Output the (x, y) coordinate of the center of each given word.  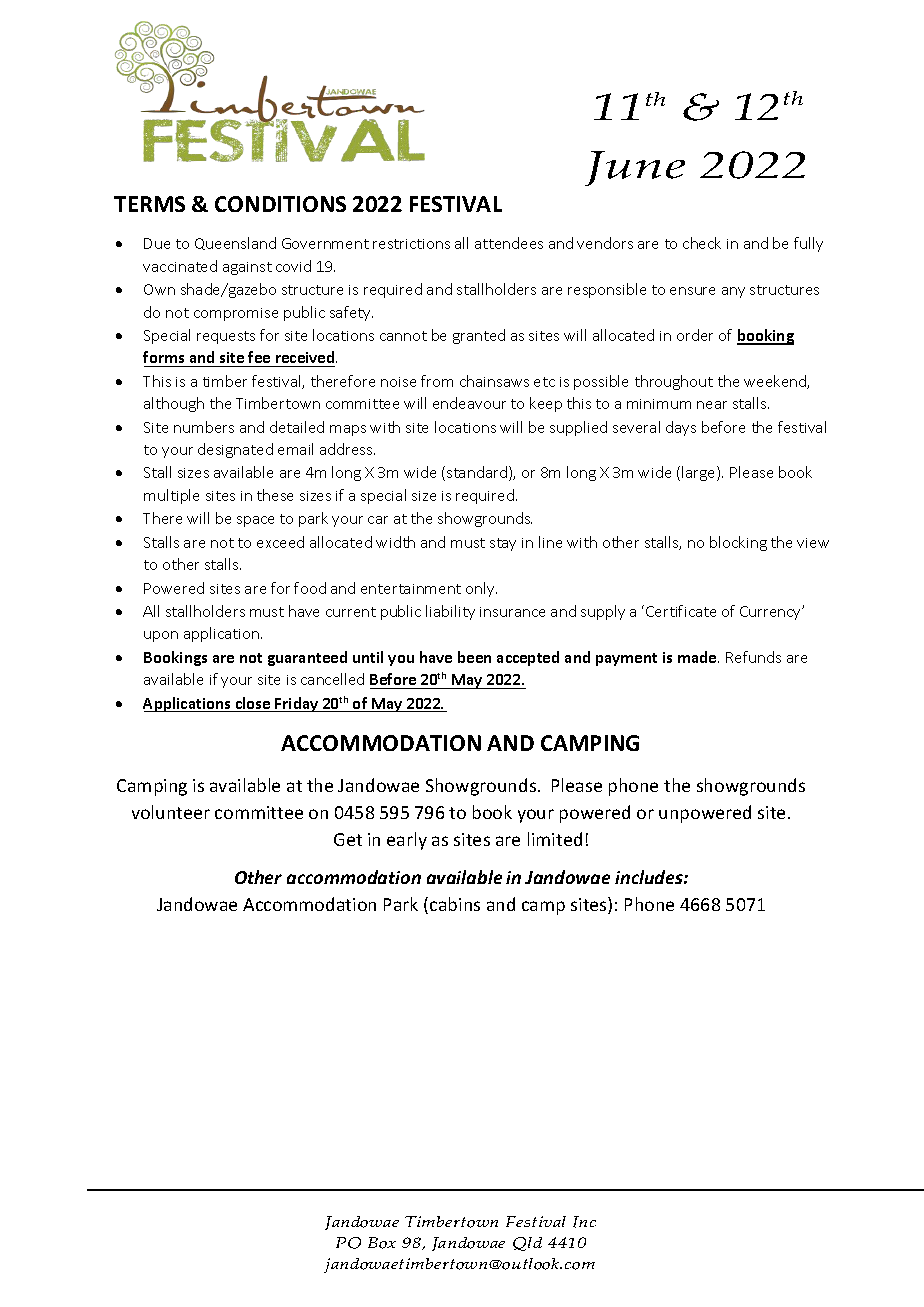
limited (555, 839)
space (255, 521)
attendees (509, 243)
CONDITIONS (280, 204)
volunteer (171, 812)
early (407, 841)
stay (503, 544)
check (702, 243)
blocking (738, 543)
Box (382, 1243)
